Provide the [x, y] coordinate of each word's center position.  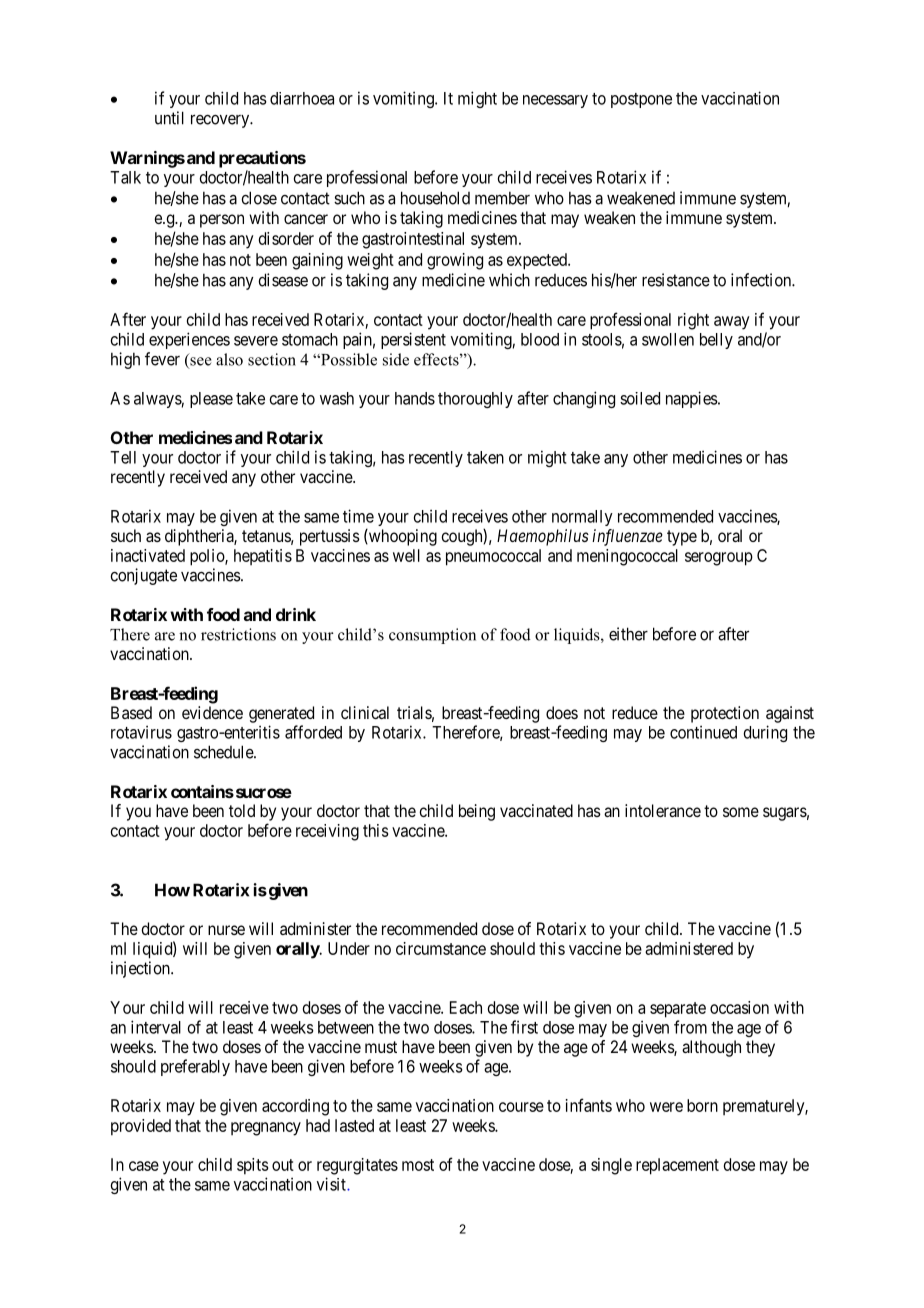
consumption [432, 636]
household [435, 198]
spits [253, 1166]
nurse [226, 930]
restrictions [238, 634]
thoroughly [475, 400]
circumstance [441, 948]
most [418, 1165]
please [211, 400]
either [628, 634]
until [169, 118]
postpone [641, 100]
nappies [692, 399]
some [741, 812]
